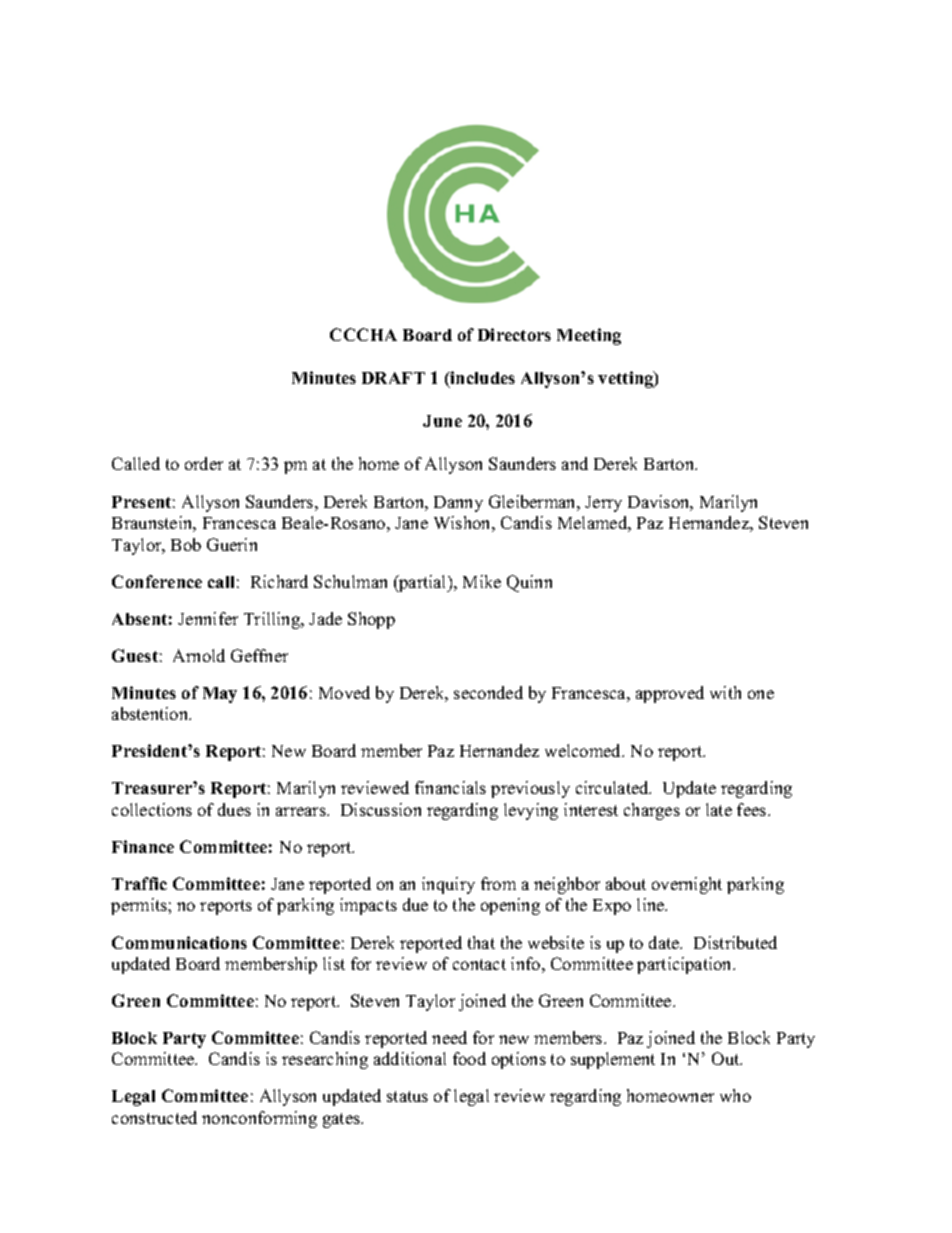 The height and width of the screenshot is (1233, 952). Describe the element at coordinates (407, 1096) in the screenshot. I see `status` at that location.
